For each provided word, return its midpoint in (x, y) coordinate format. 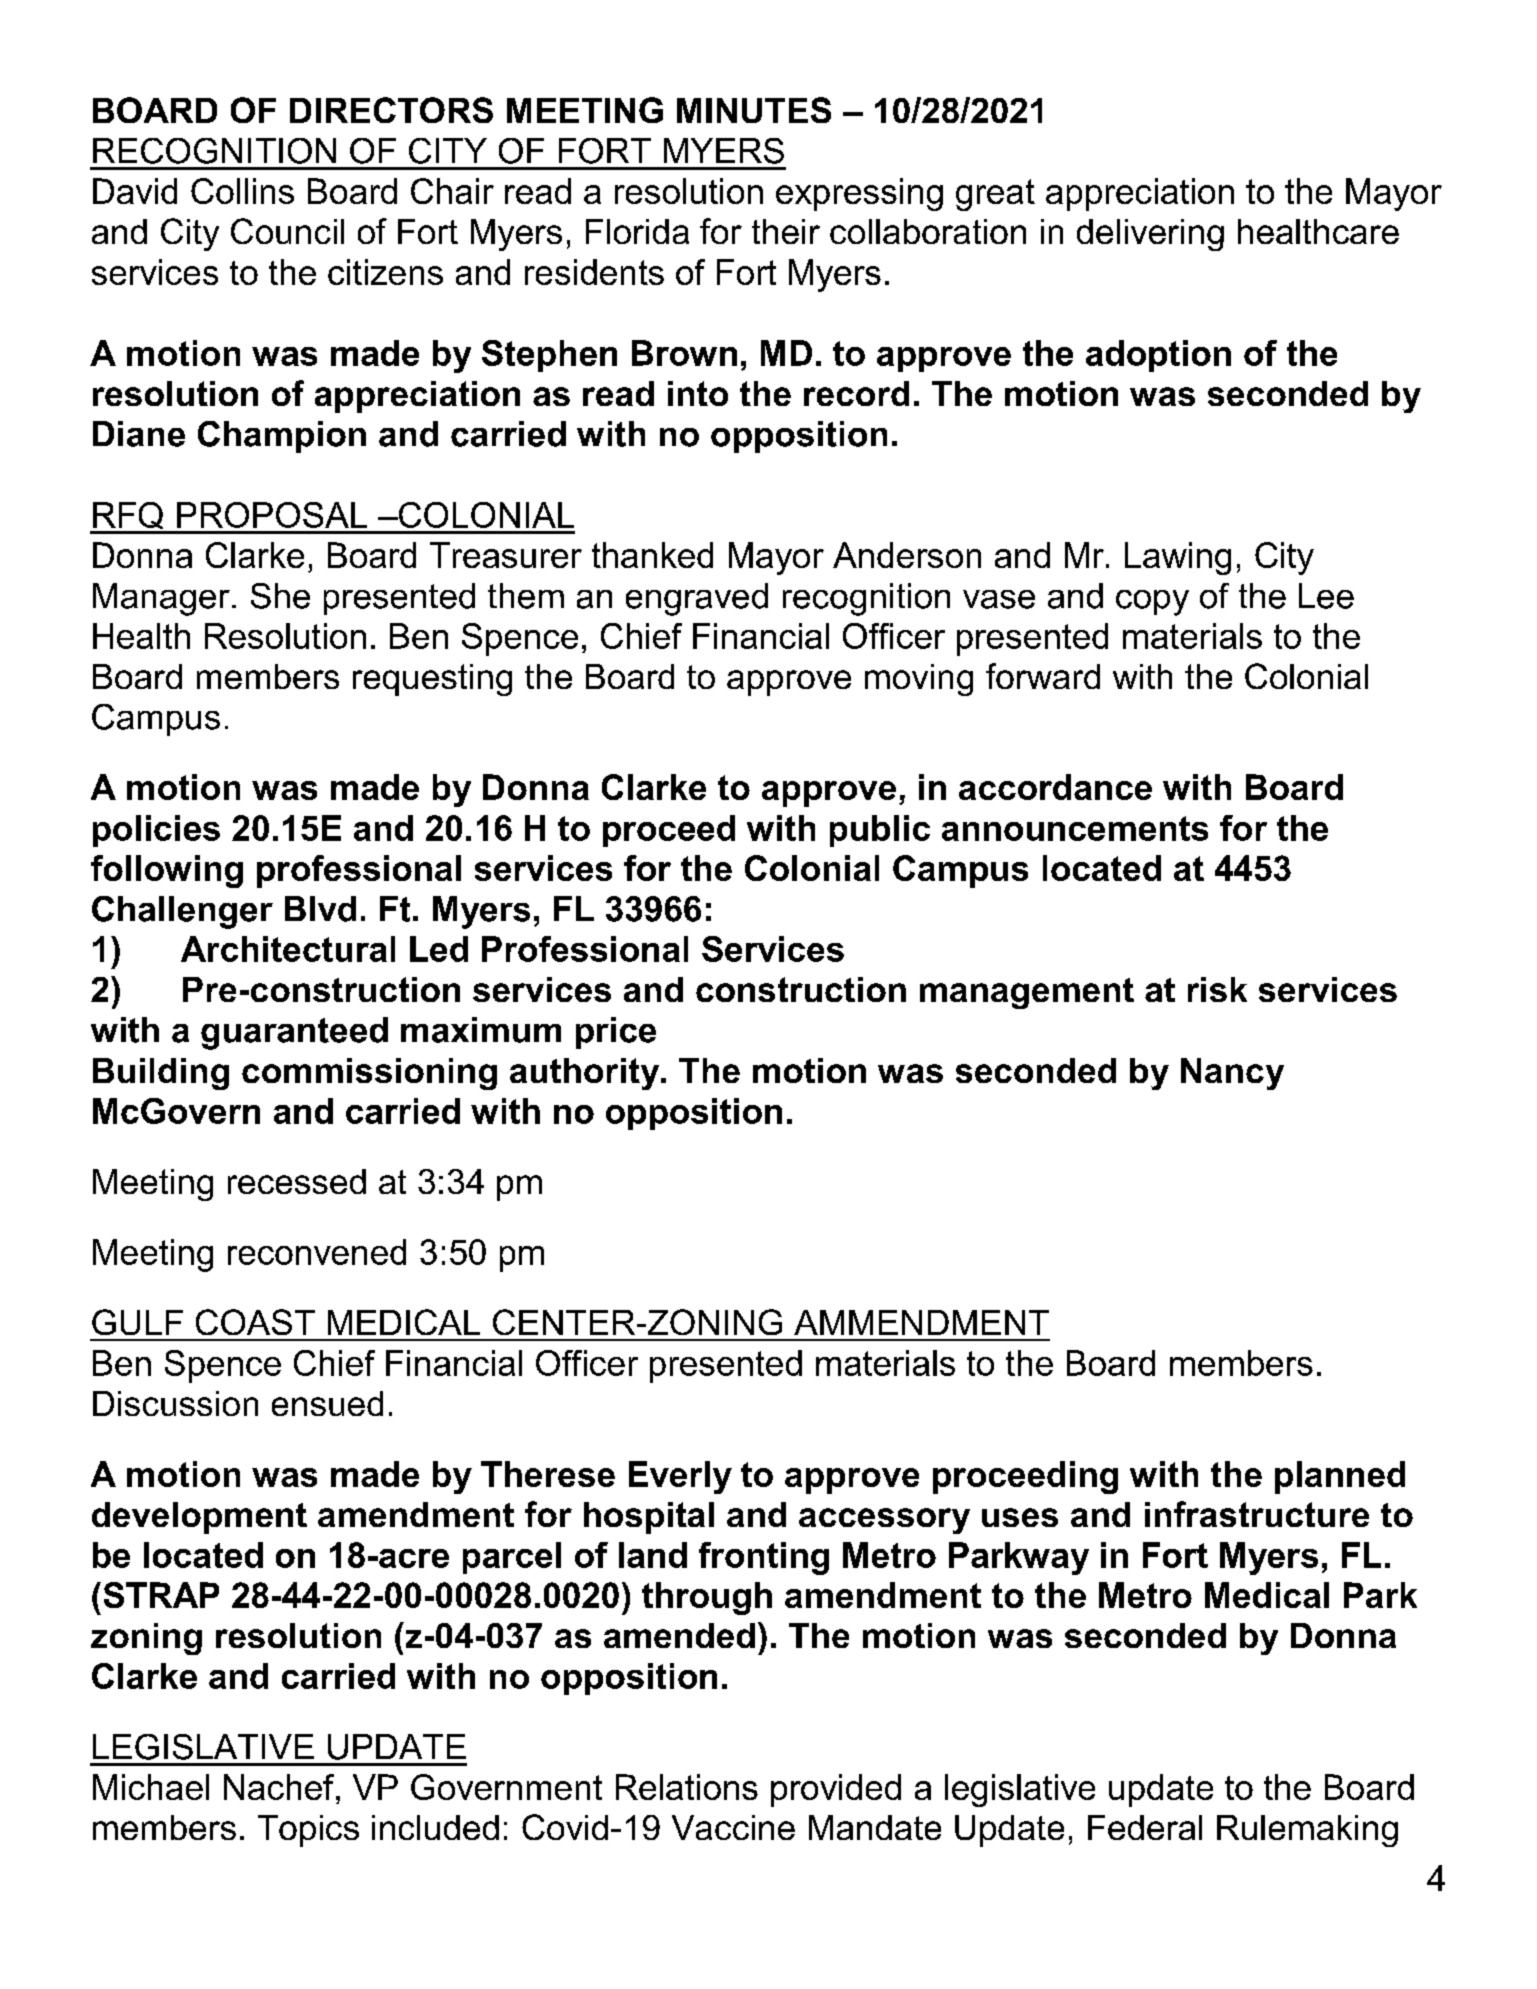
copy (1152, 603)
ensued (327, 1403)
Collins (242, 191)
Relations (687, 1787)
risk (1217, 989)
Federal (1145, 1827)
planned (1340, 1477)
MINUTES (754, 110)
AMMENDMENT (921, 1322)
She (280, 596)
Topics (308, 1831)
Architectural (288, 949)
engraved (697, 599)
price (616, 1033)
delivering (1150, 235)
